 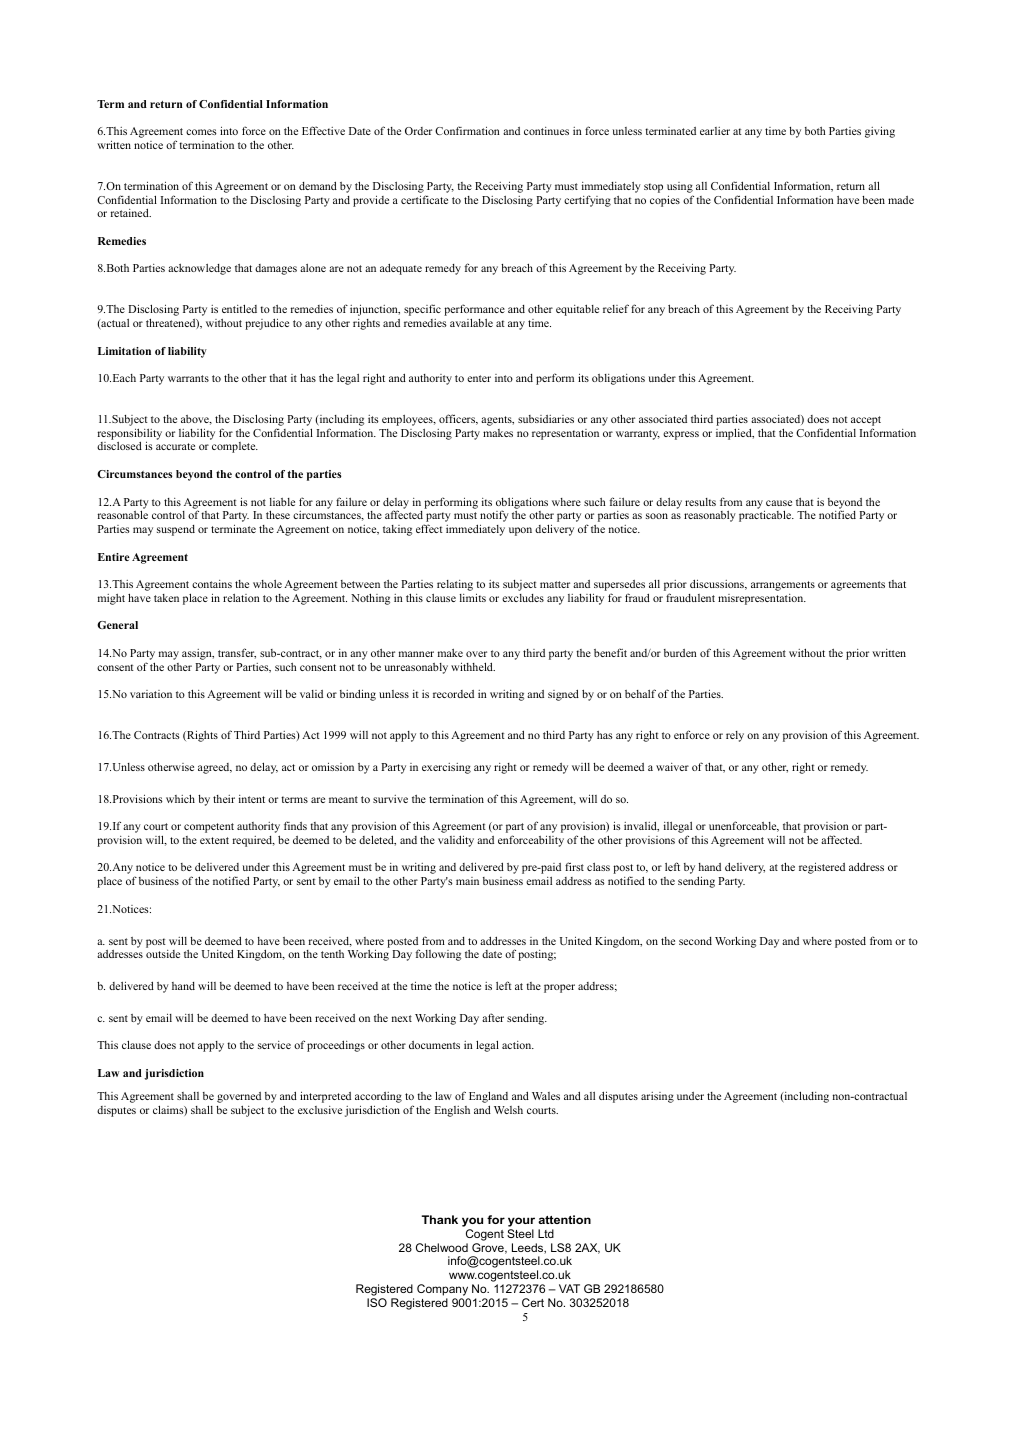 I want to click on comes, so click(x=201, y=132).
